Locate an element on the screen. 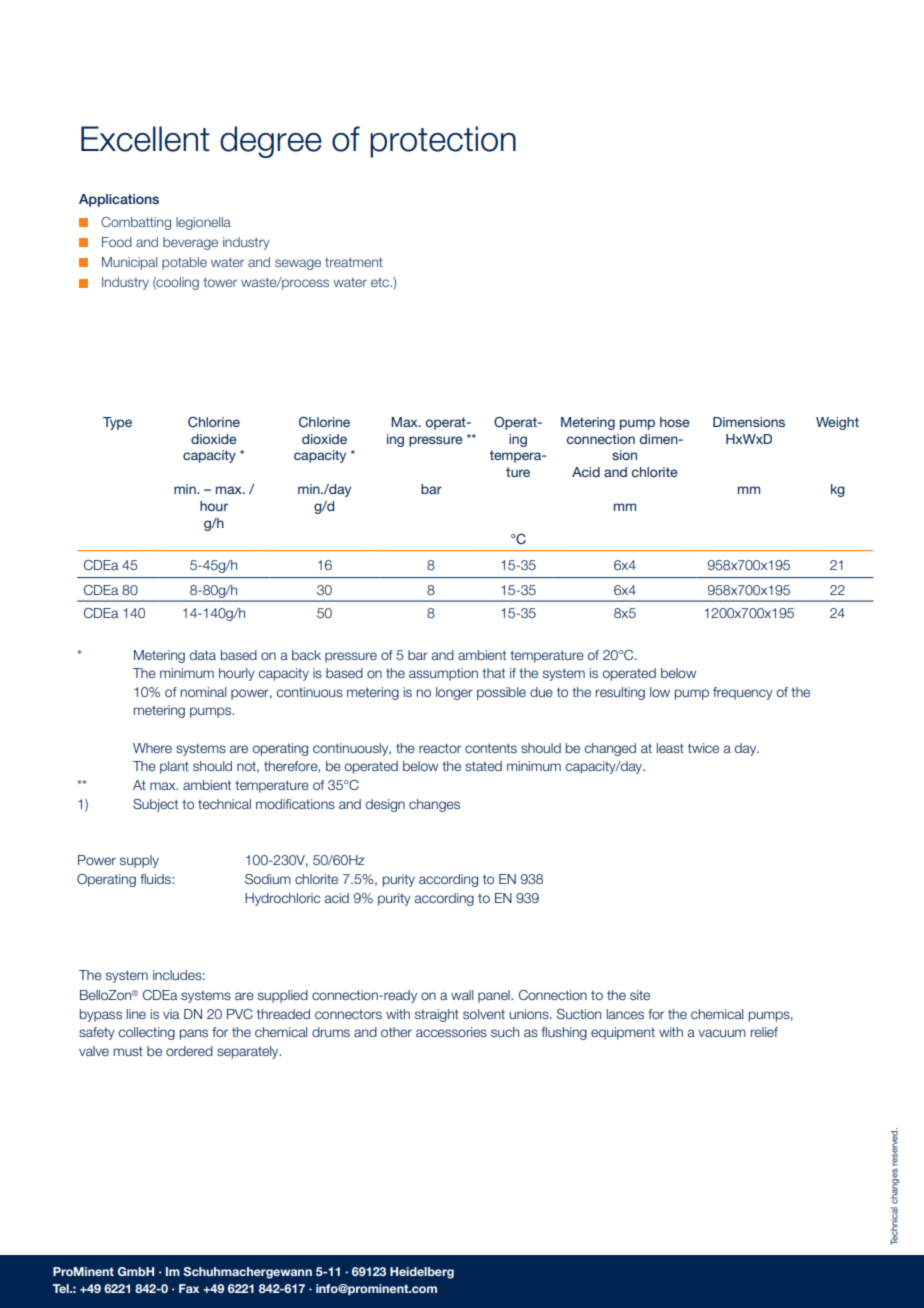 Image resolution: width=924 pixels, height=1308 pixels. Weight is located at coordinates (837, 423).
